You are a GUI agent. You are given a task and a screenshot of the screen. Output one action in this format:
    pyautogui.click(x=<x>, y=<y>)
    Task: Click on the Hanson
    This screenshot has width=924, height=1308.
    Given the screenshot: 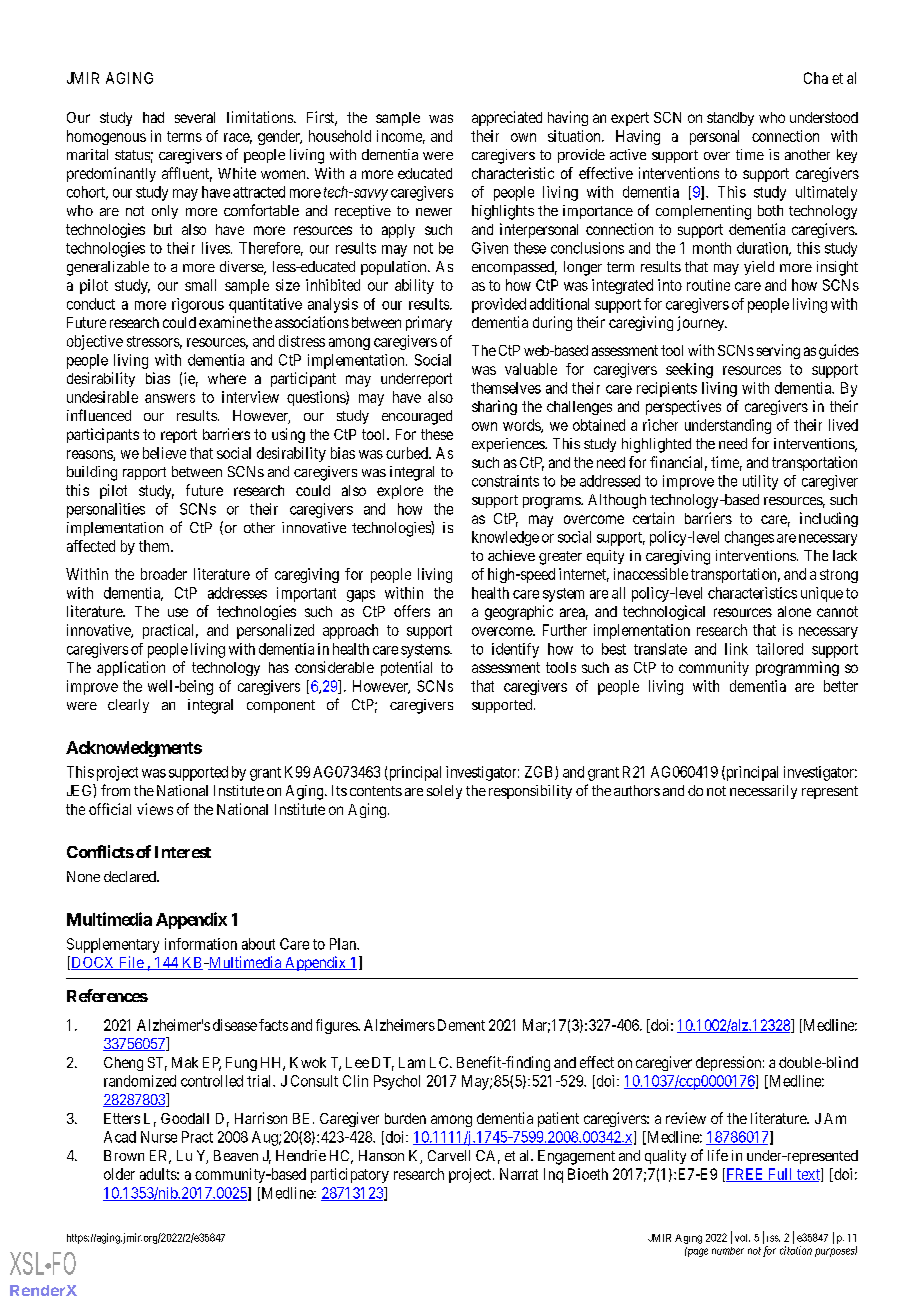 What is the action you would take?
    pyautogui.click(x=381, y=1155)
